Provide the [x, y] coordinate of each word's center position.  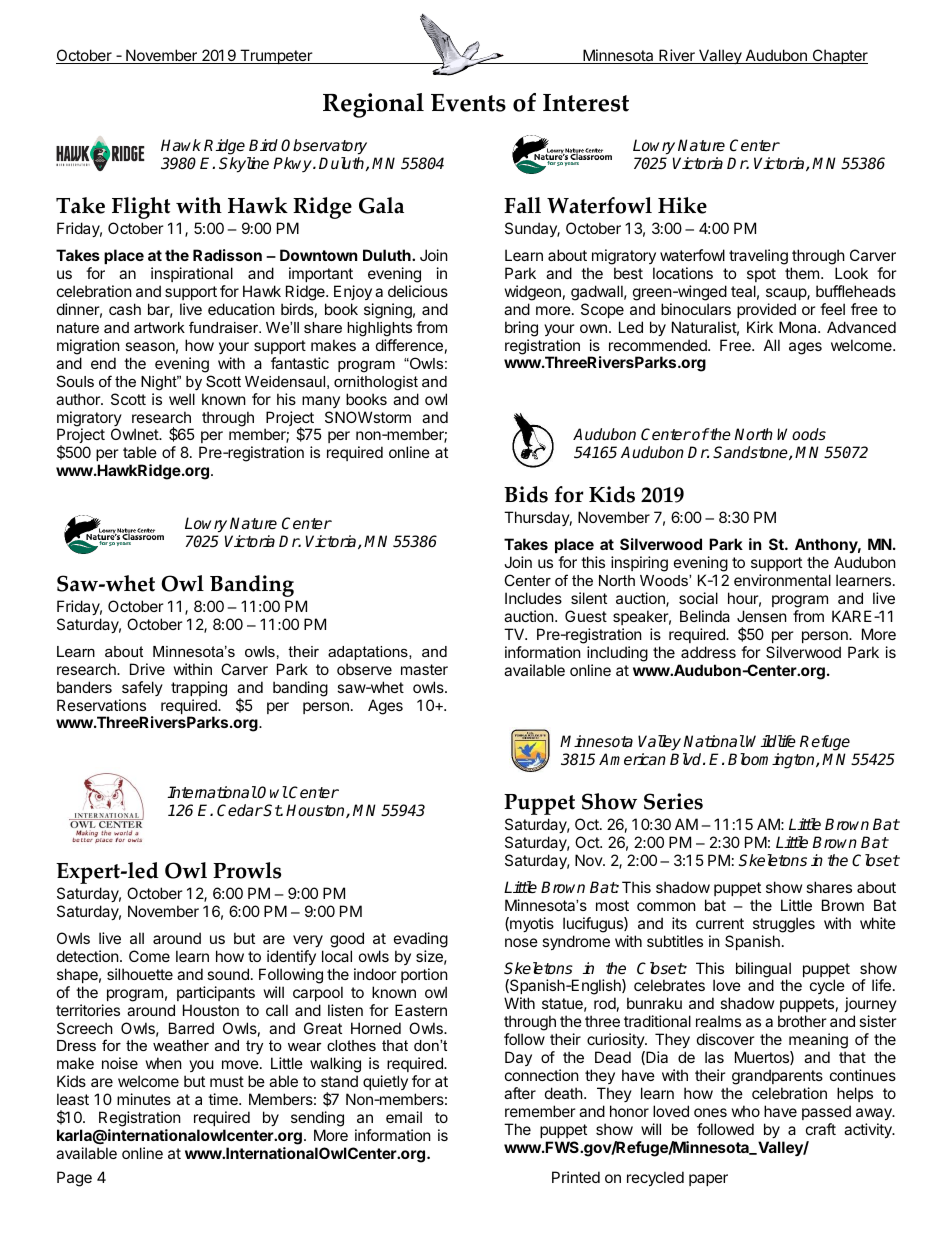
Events [468, 103]
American [632, 759]
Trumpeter [276, 56]
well [182, 399]
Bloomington [772, 761]
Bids [526, 494]
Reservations [101, 705]
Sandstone [751, 453]
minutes [144, 1099]
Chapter [839, 56]
